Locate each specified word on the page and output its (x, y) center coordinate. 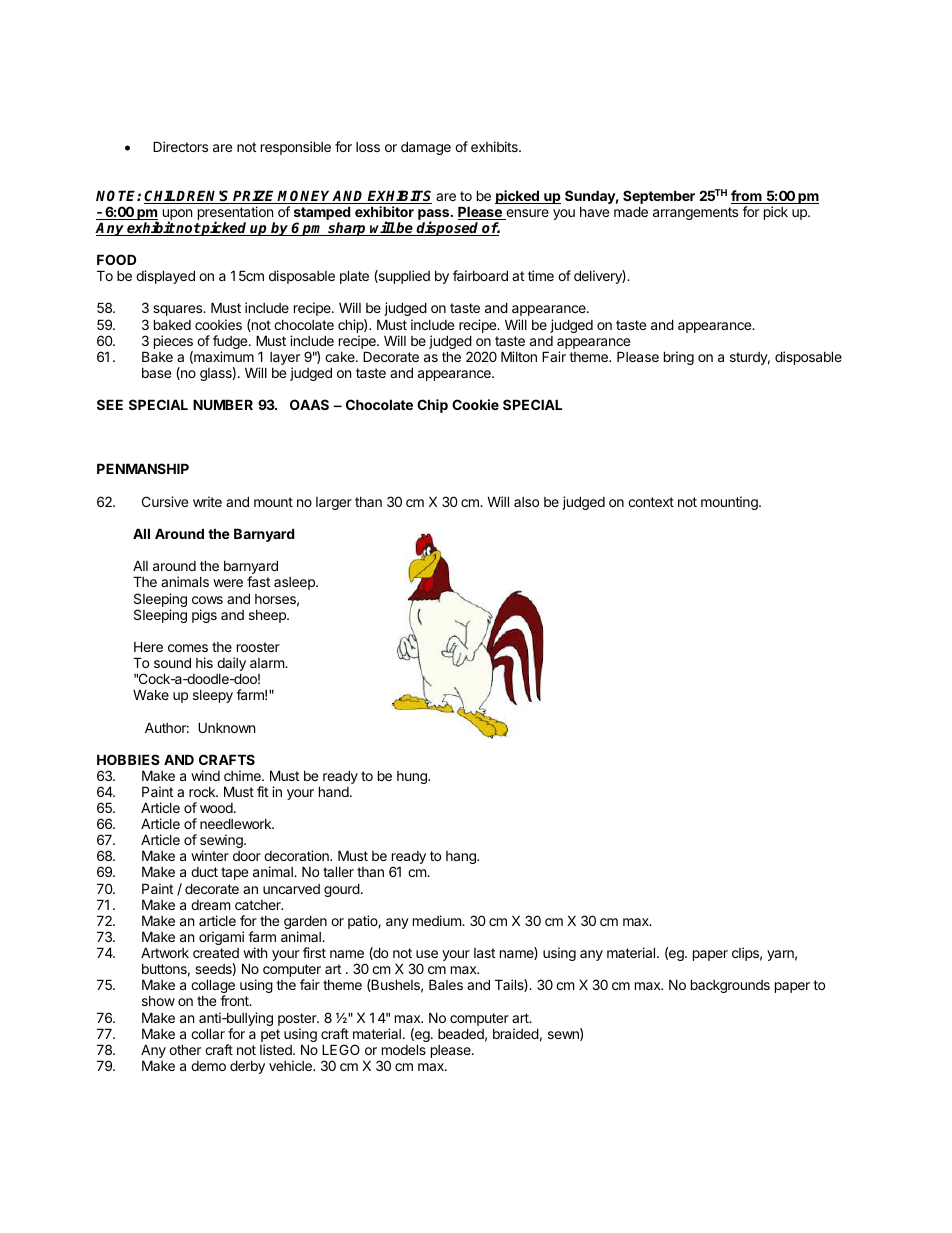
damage (426, 148)
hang (462, 857)
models (404, 1049)
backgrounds (730, 986)
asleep (295, 583)
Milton (519, 356)
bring (679, 358)
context (651, 502)
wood (217, 808)
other (185, 1049)
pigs (204, 616)
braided (516, 1033)
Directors (180, 146)
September (659, 198)
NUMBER (223, 404)
